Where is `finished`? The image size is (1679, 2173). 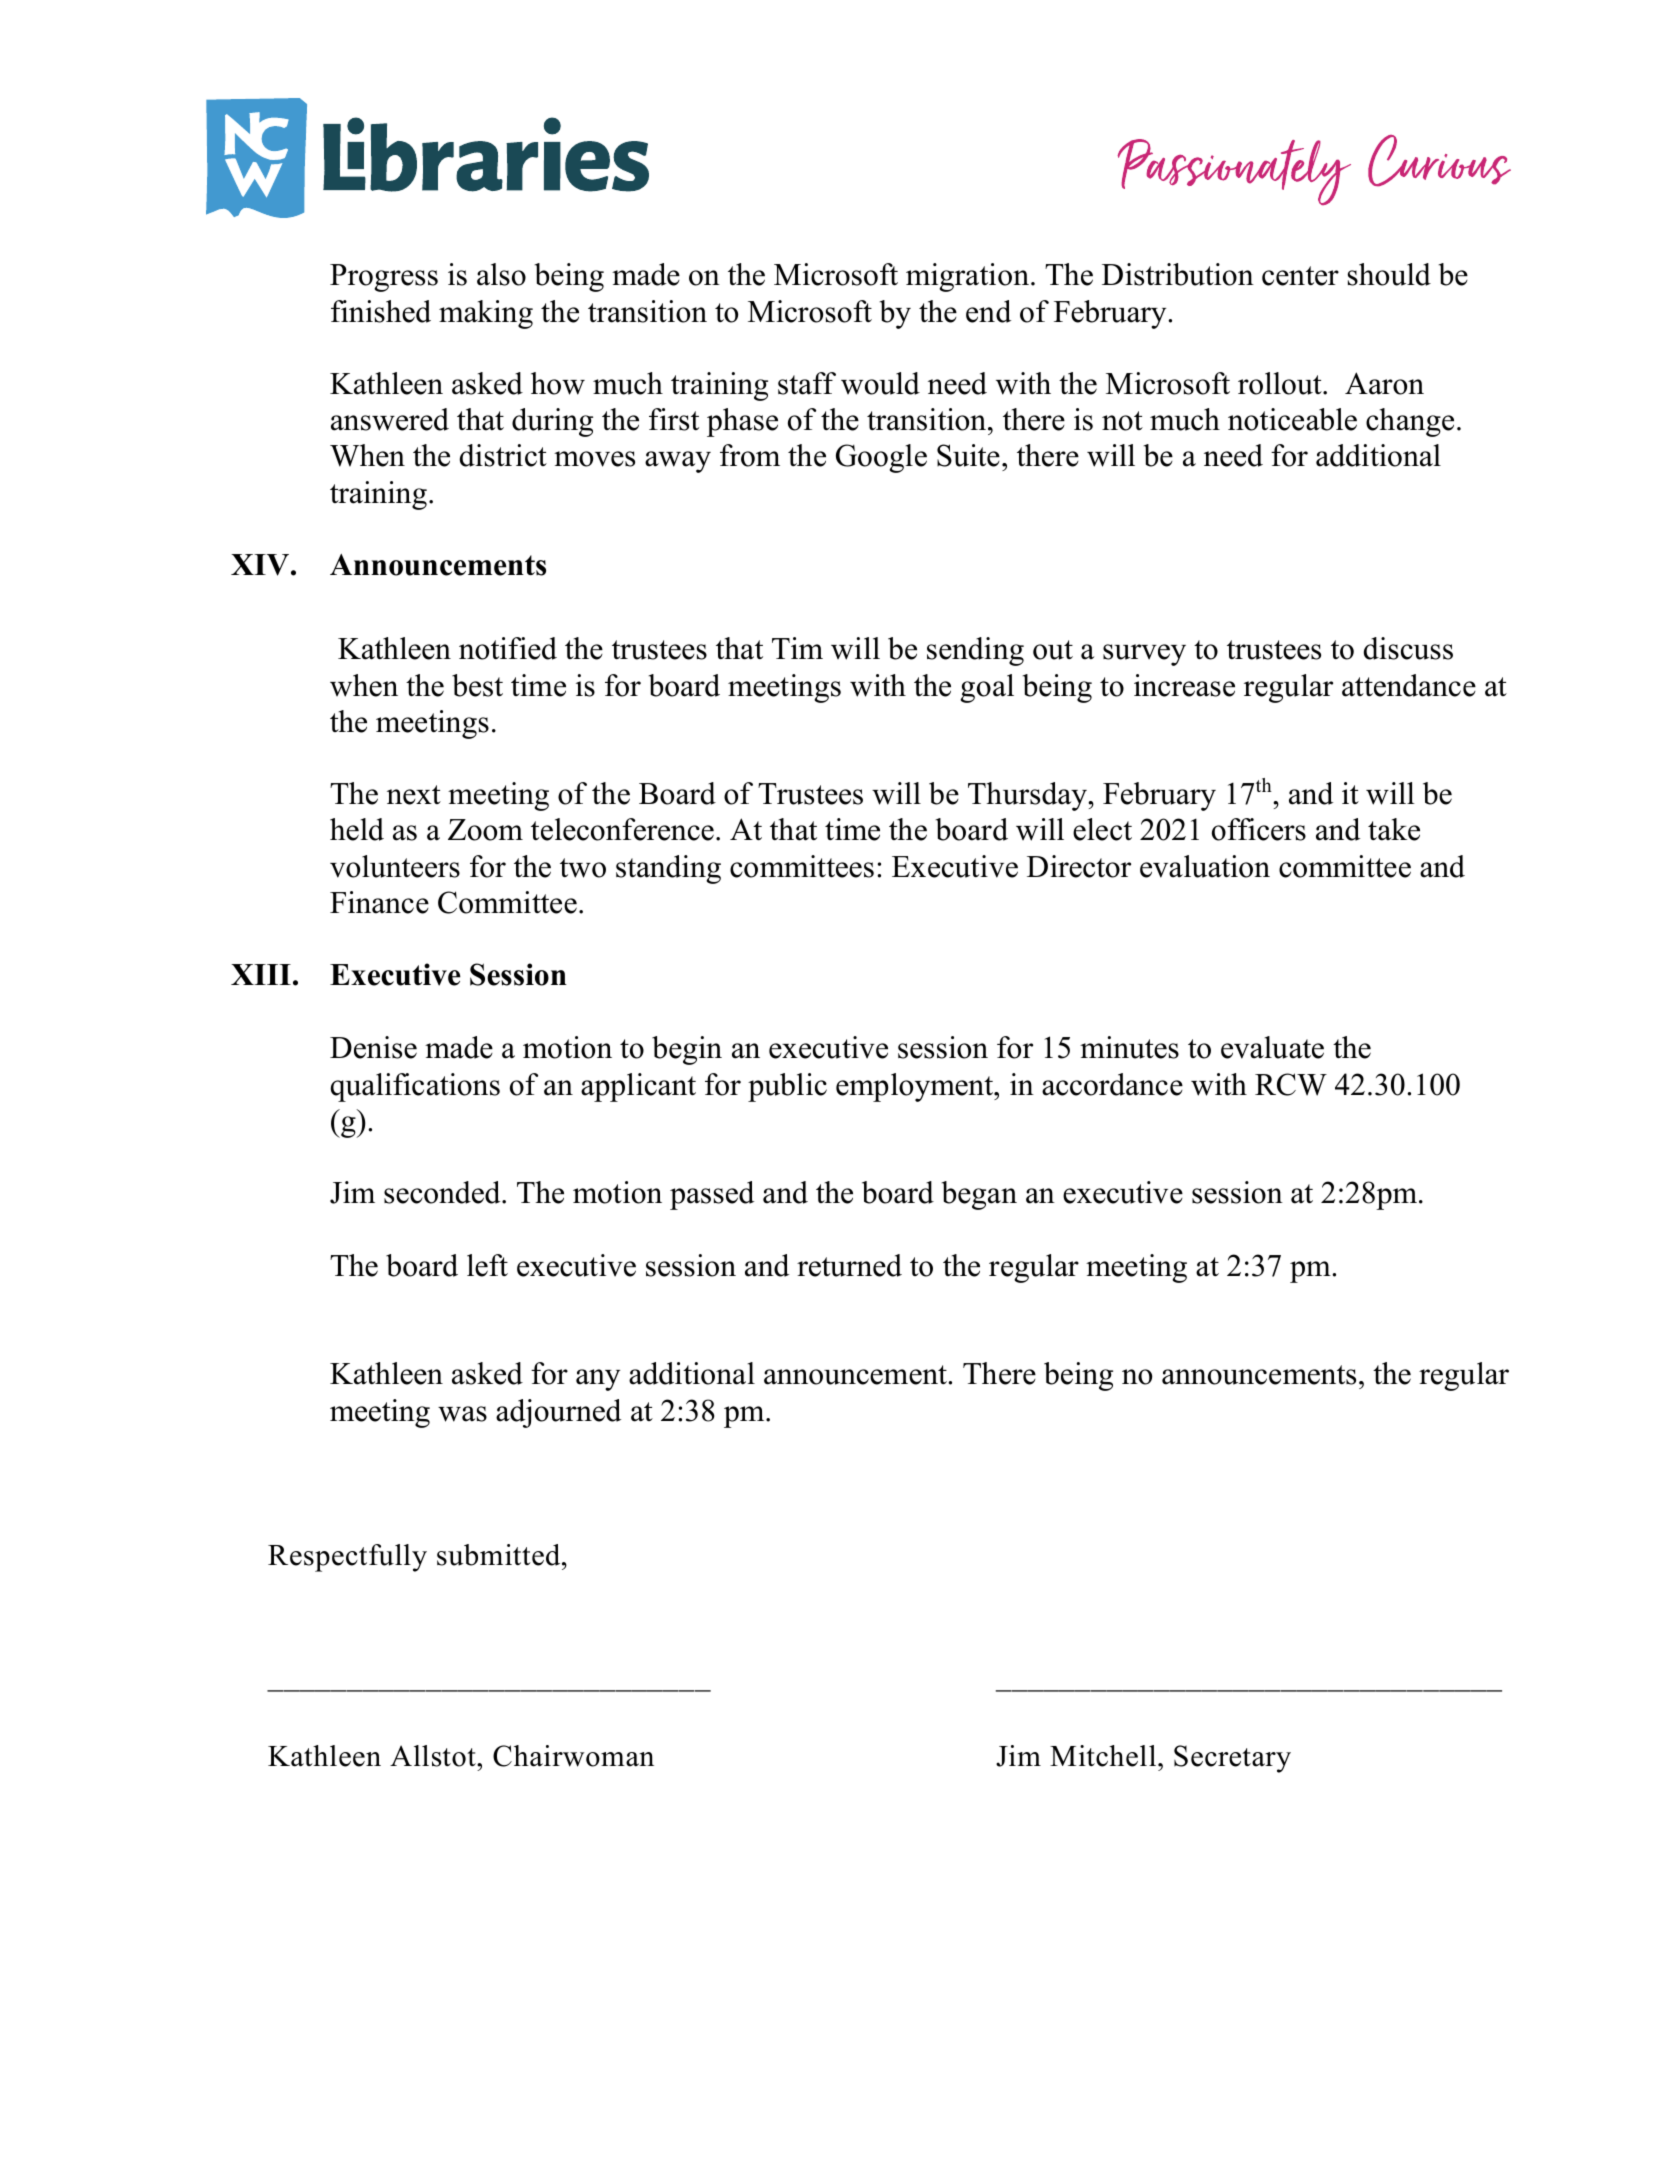
finished is located at coordinates (381, 311).
